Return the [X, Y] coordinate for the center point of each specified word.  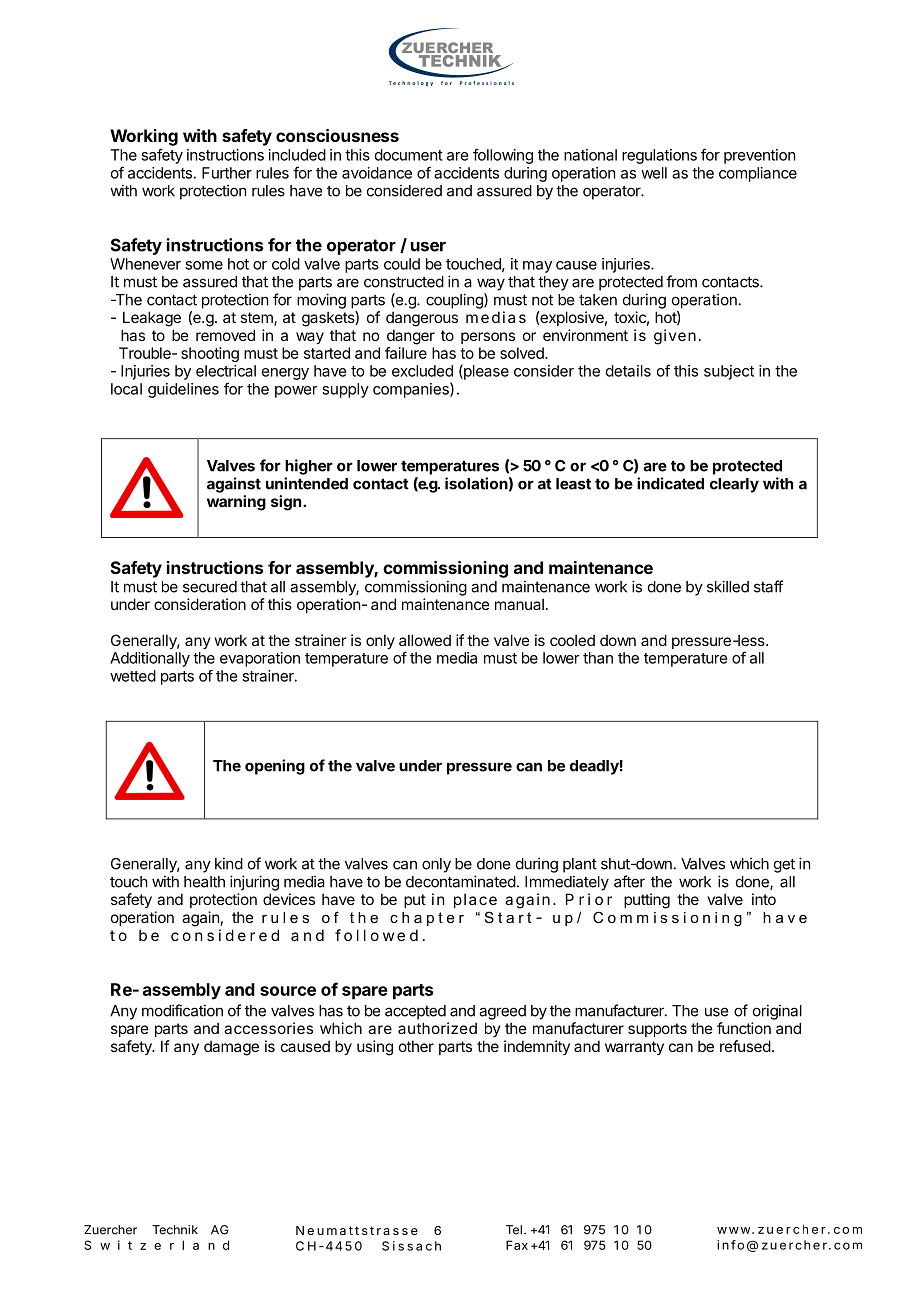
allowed [425, 640]
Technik [175, 1230]
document [409, 155]
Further [227, 173]
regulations [659, 156]
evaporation [260, 659]
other [416, 1046]
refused [745, 1046]
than [598, 658]
